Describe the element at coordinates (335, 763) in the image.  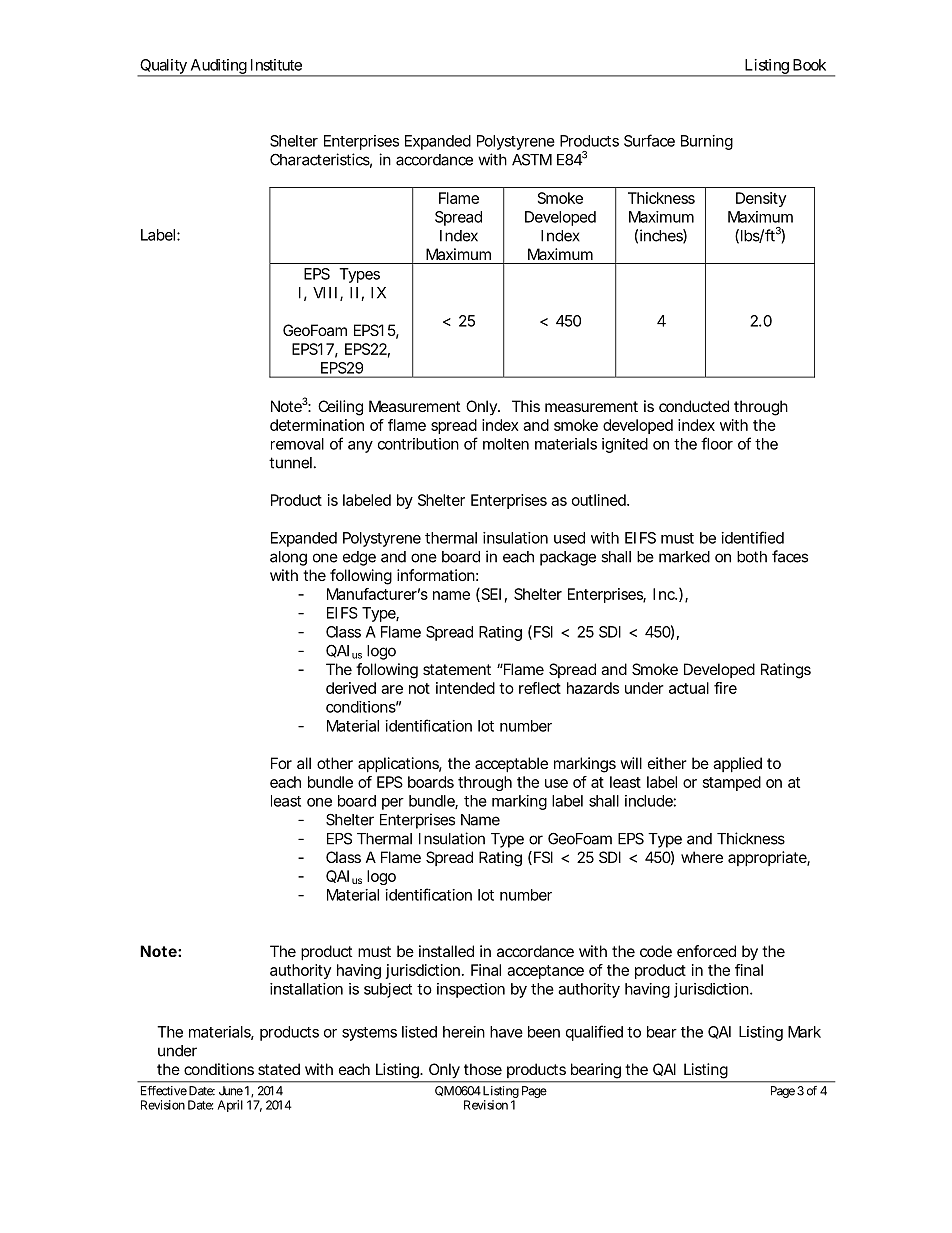
I see `other` at that location.
